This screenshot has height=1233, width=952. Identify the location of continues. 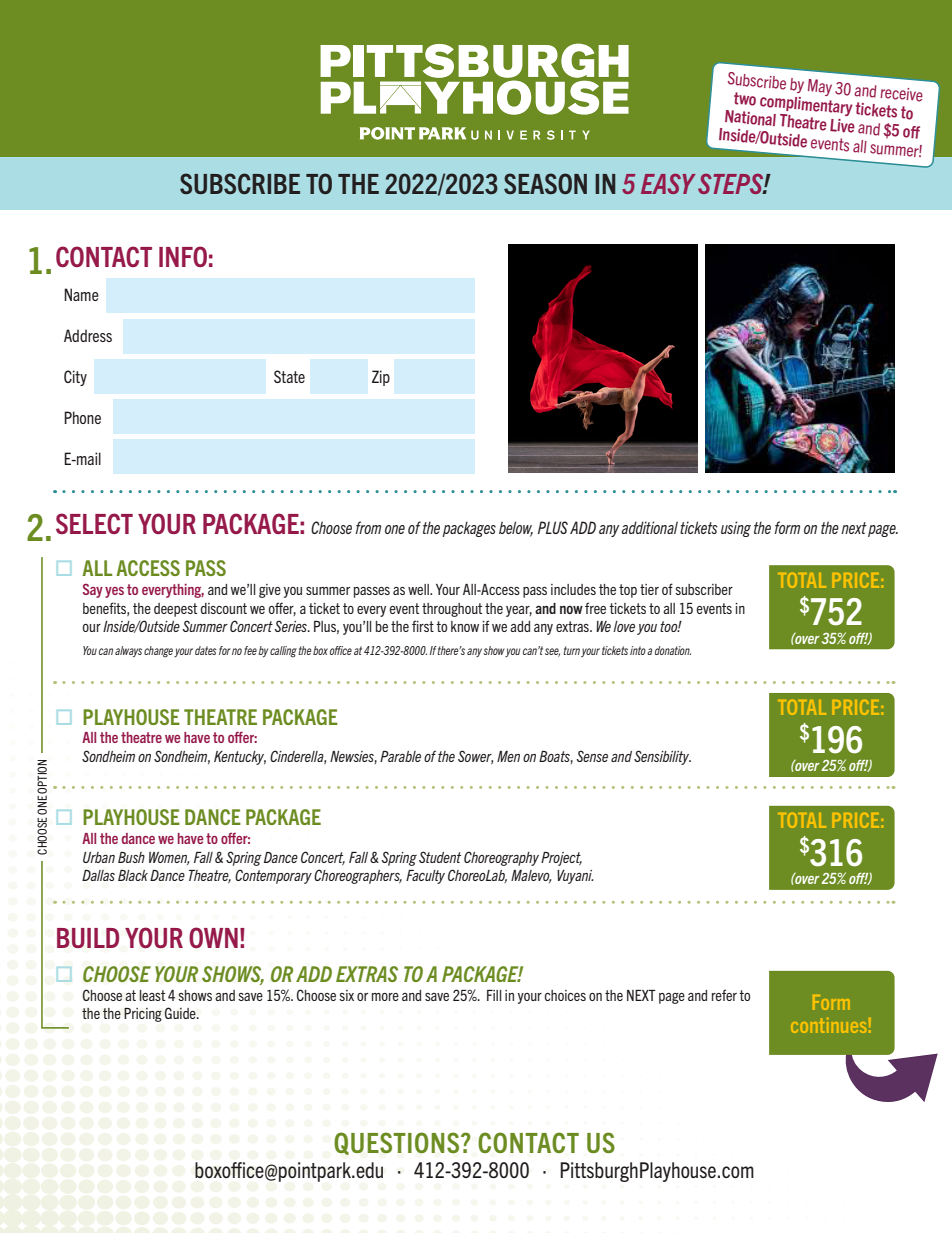
(828, 1025).
